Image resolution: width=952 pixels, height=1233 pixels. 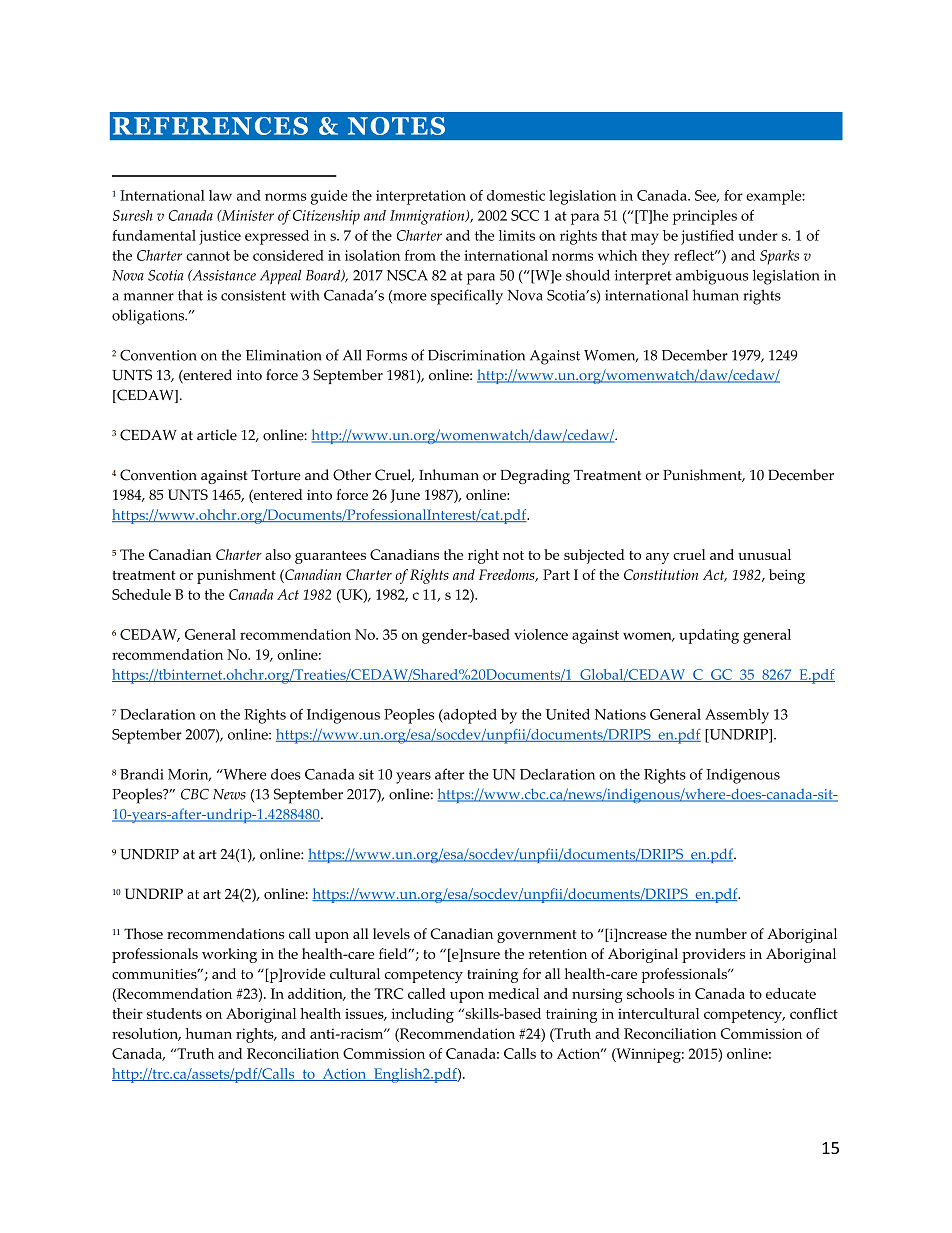 I want to click on unusual, so click(x=764, y=554).
